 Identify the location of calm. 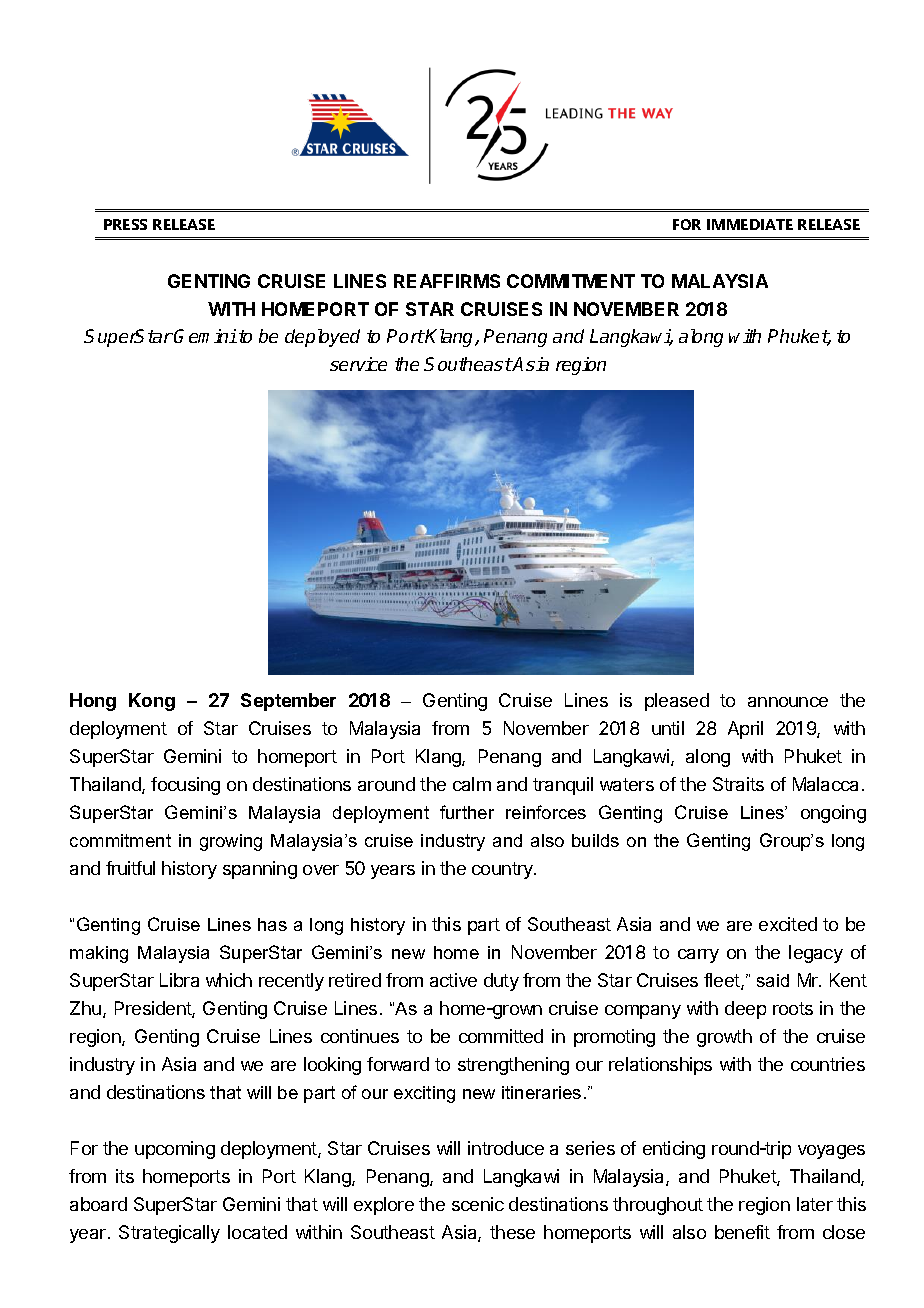
(472, 784).
